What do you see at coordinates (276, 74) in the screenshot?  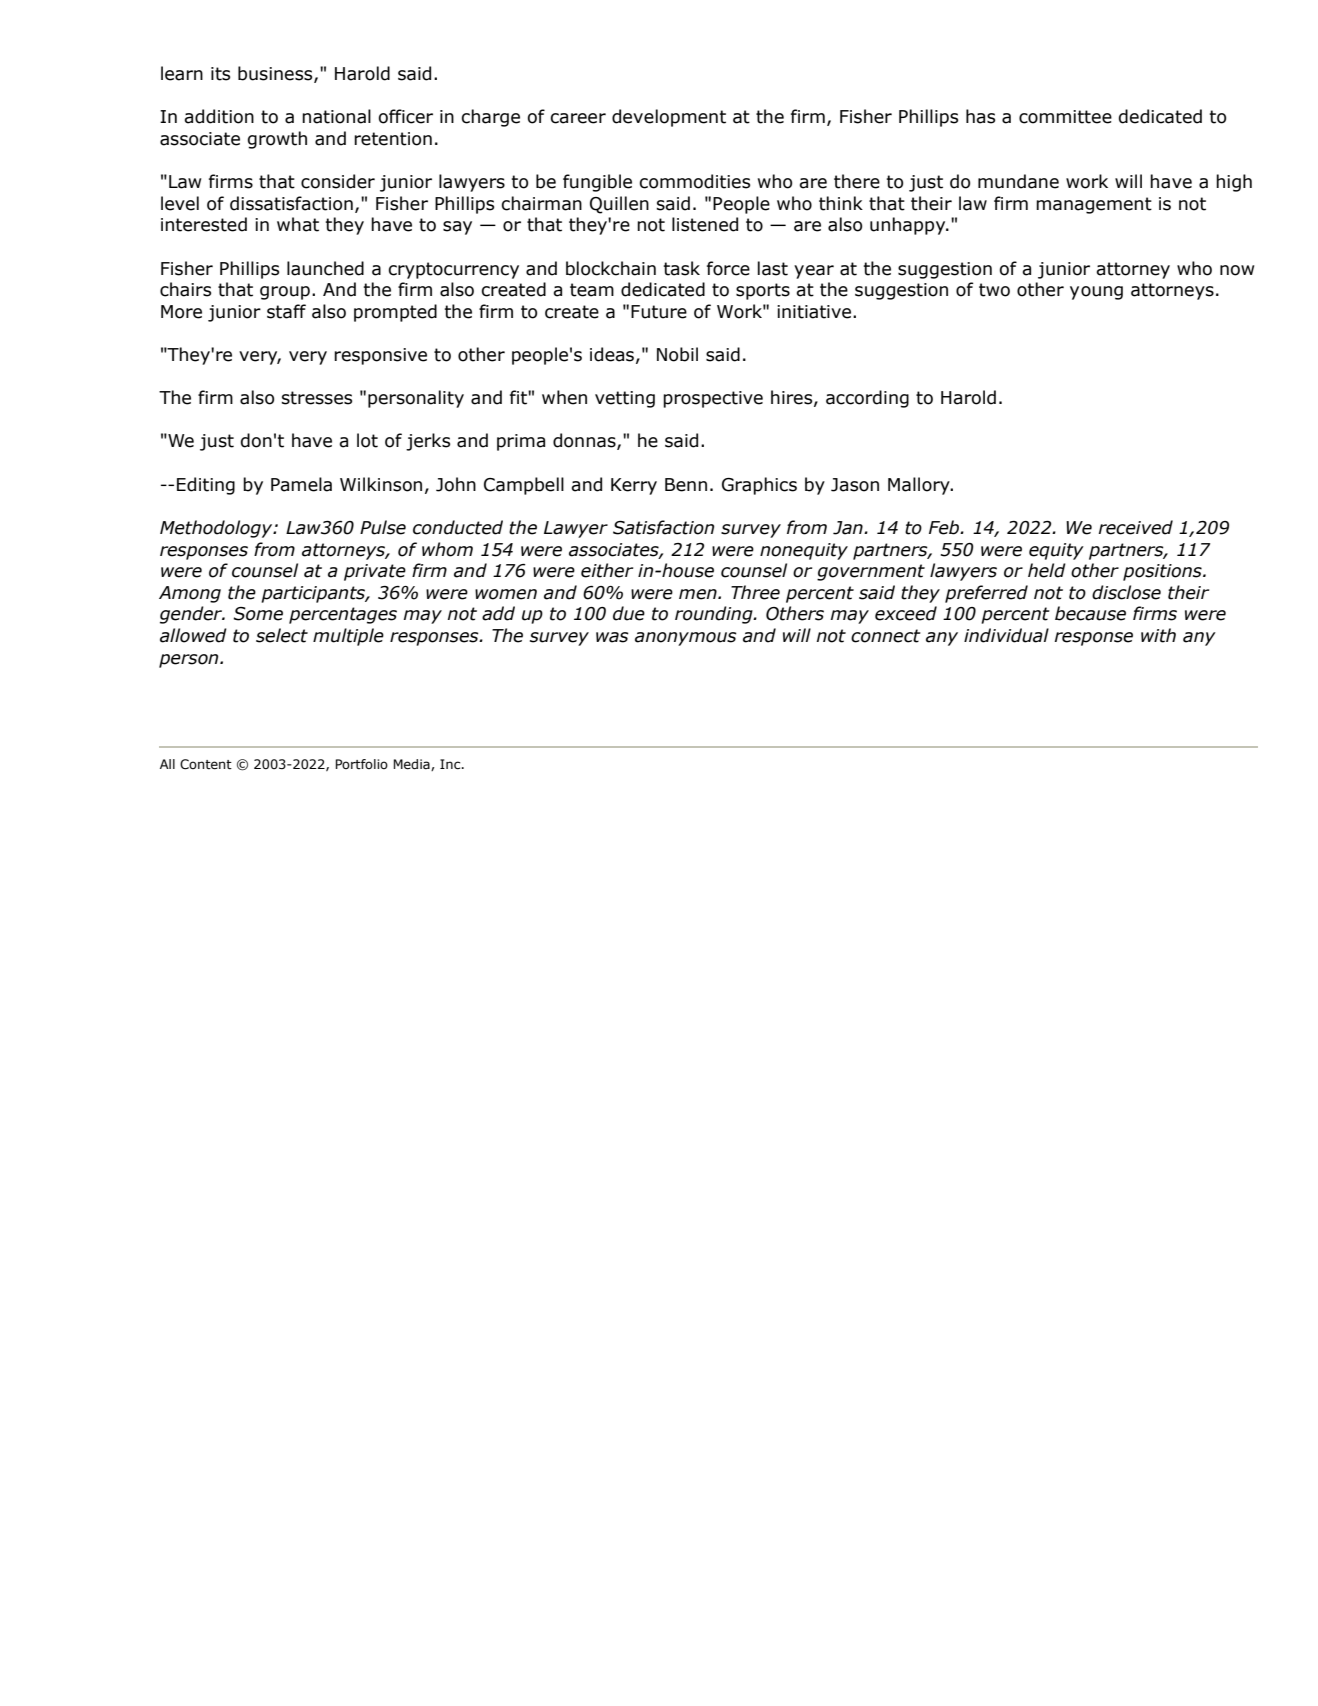 I see `business` at bounding box center [276, 74].
